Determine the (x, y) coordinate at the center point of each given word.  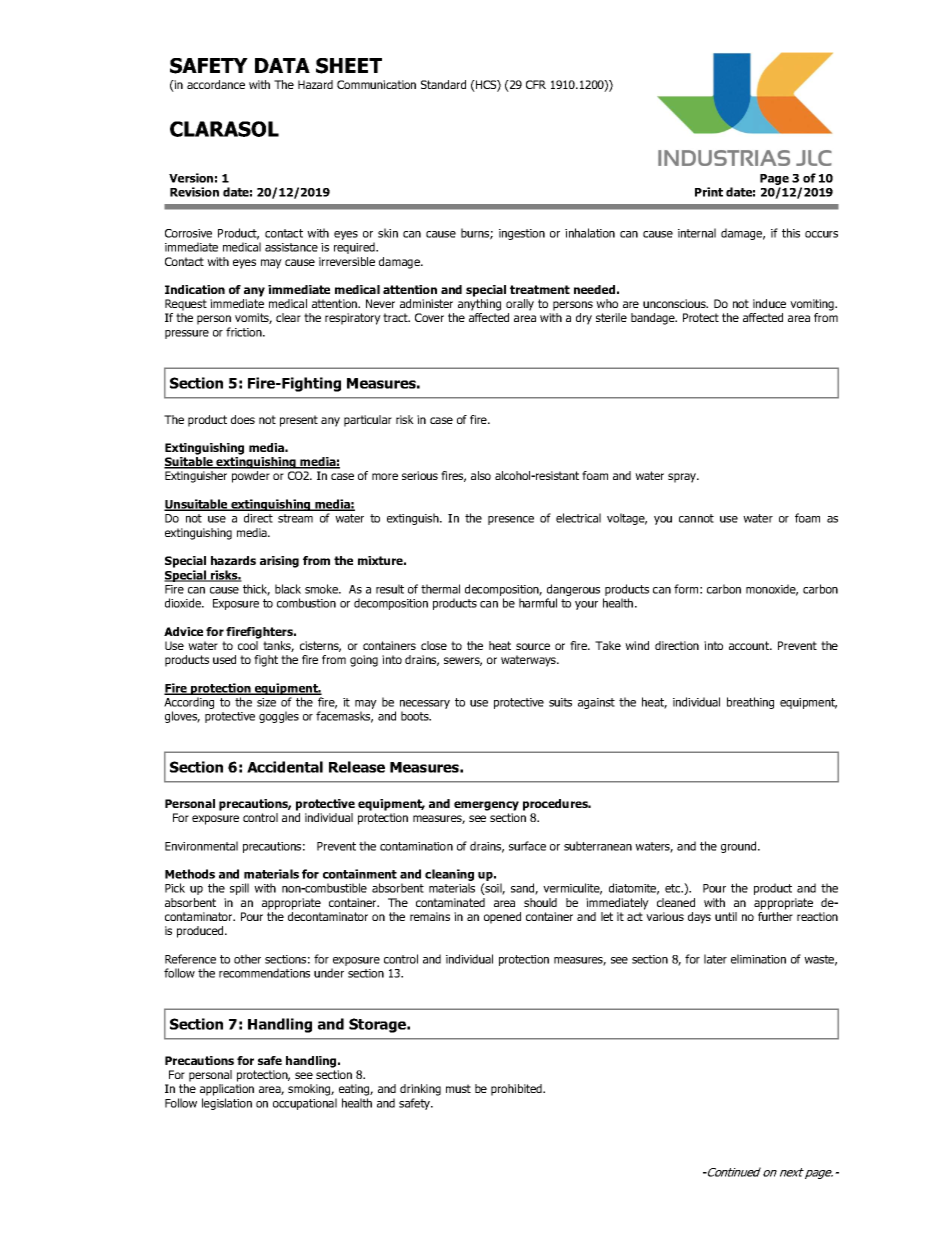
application (227, 1090)
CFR (536, 84)
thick (256, 590)
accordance (216, 84)
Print (709, 192)
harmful (538, 603)
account (750, 645)
